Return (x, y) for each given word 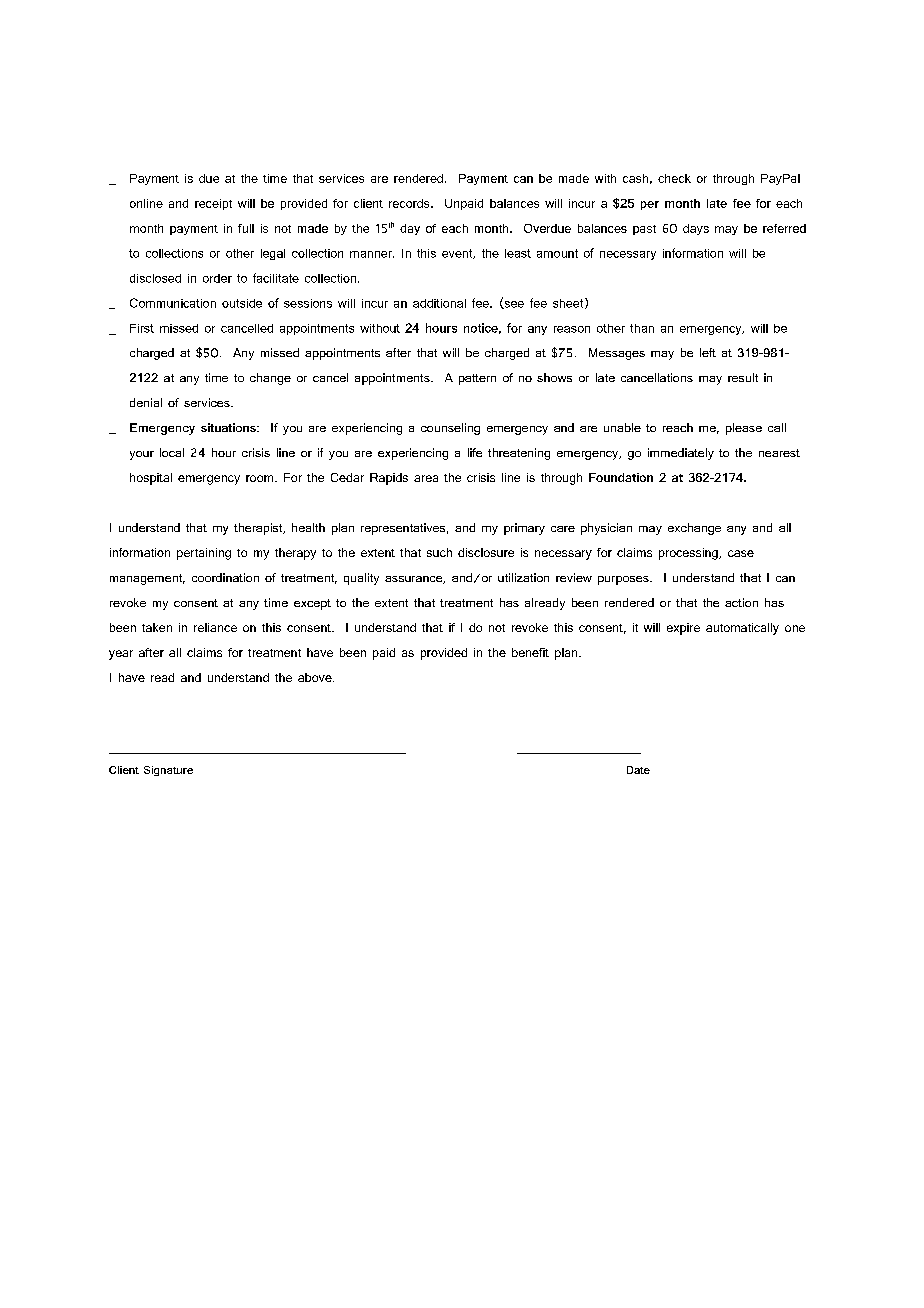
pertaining (204, 554)
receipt (213, 204)
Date (638, 770)
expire (683, 629)
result (743, 377)
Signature (168, 771)
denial (146, 402)
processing (689, 554)
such (439, 552)
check (674, 178)
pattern (477, 379)
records (410, 203)
